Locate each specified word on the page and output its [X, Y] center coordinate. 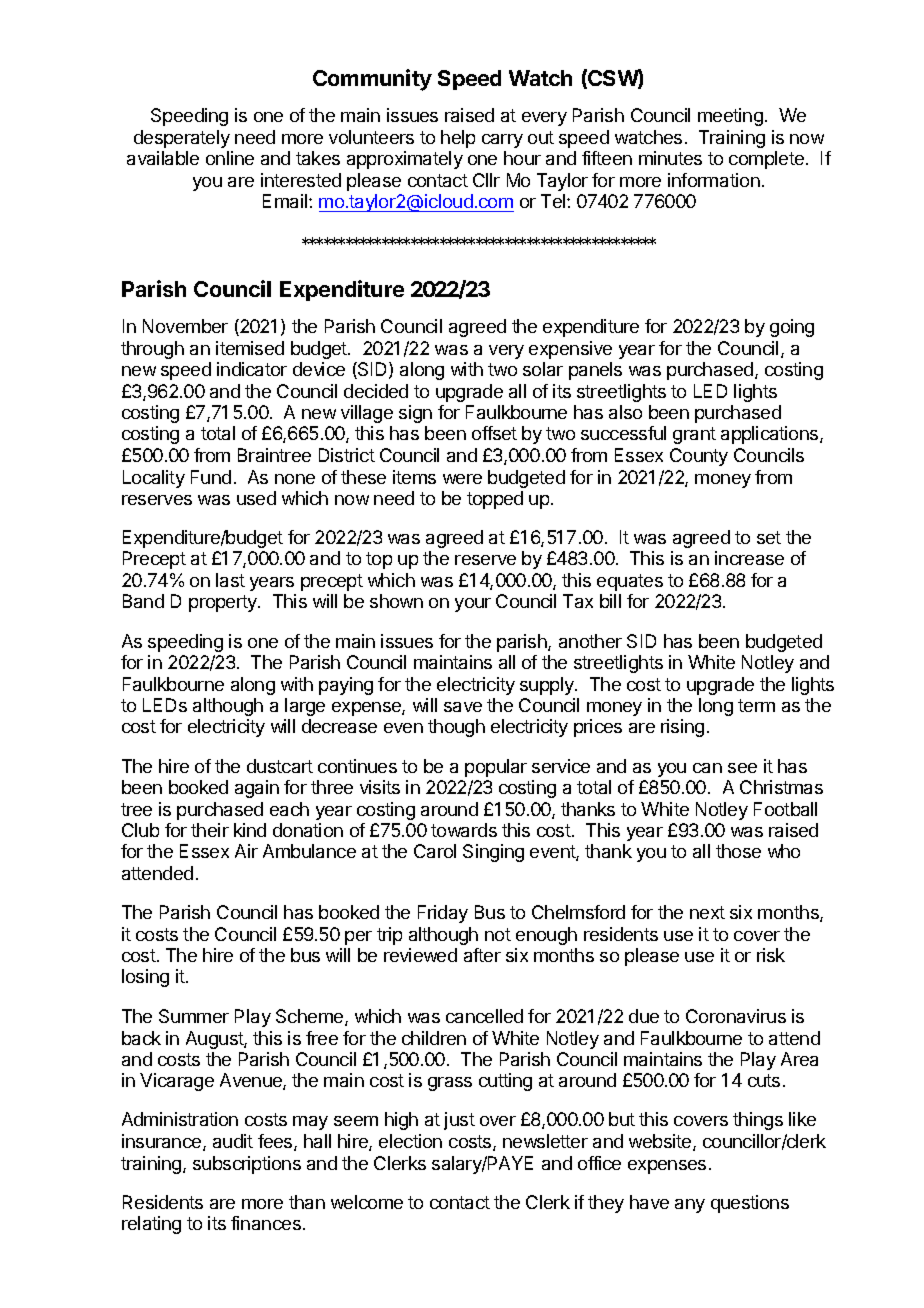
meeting [730, 117]
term [756, 705]
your [473, 605]
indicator [252, 369]
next [707, 912]
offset [494, 433]
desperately [182, 139]
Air [246, 851]
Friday [443, 914]
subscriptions [247, 1165]
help [458, 139]
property [224, 603]
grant [694, 435]
